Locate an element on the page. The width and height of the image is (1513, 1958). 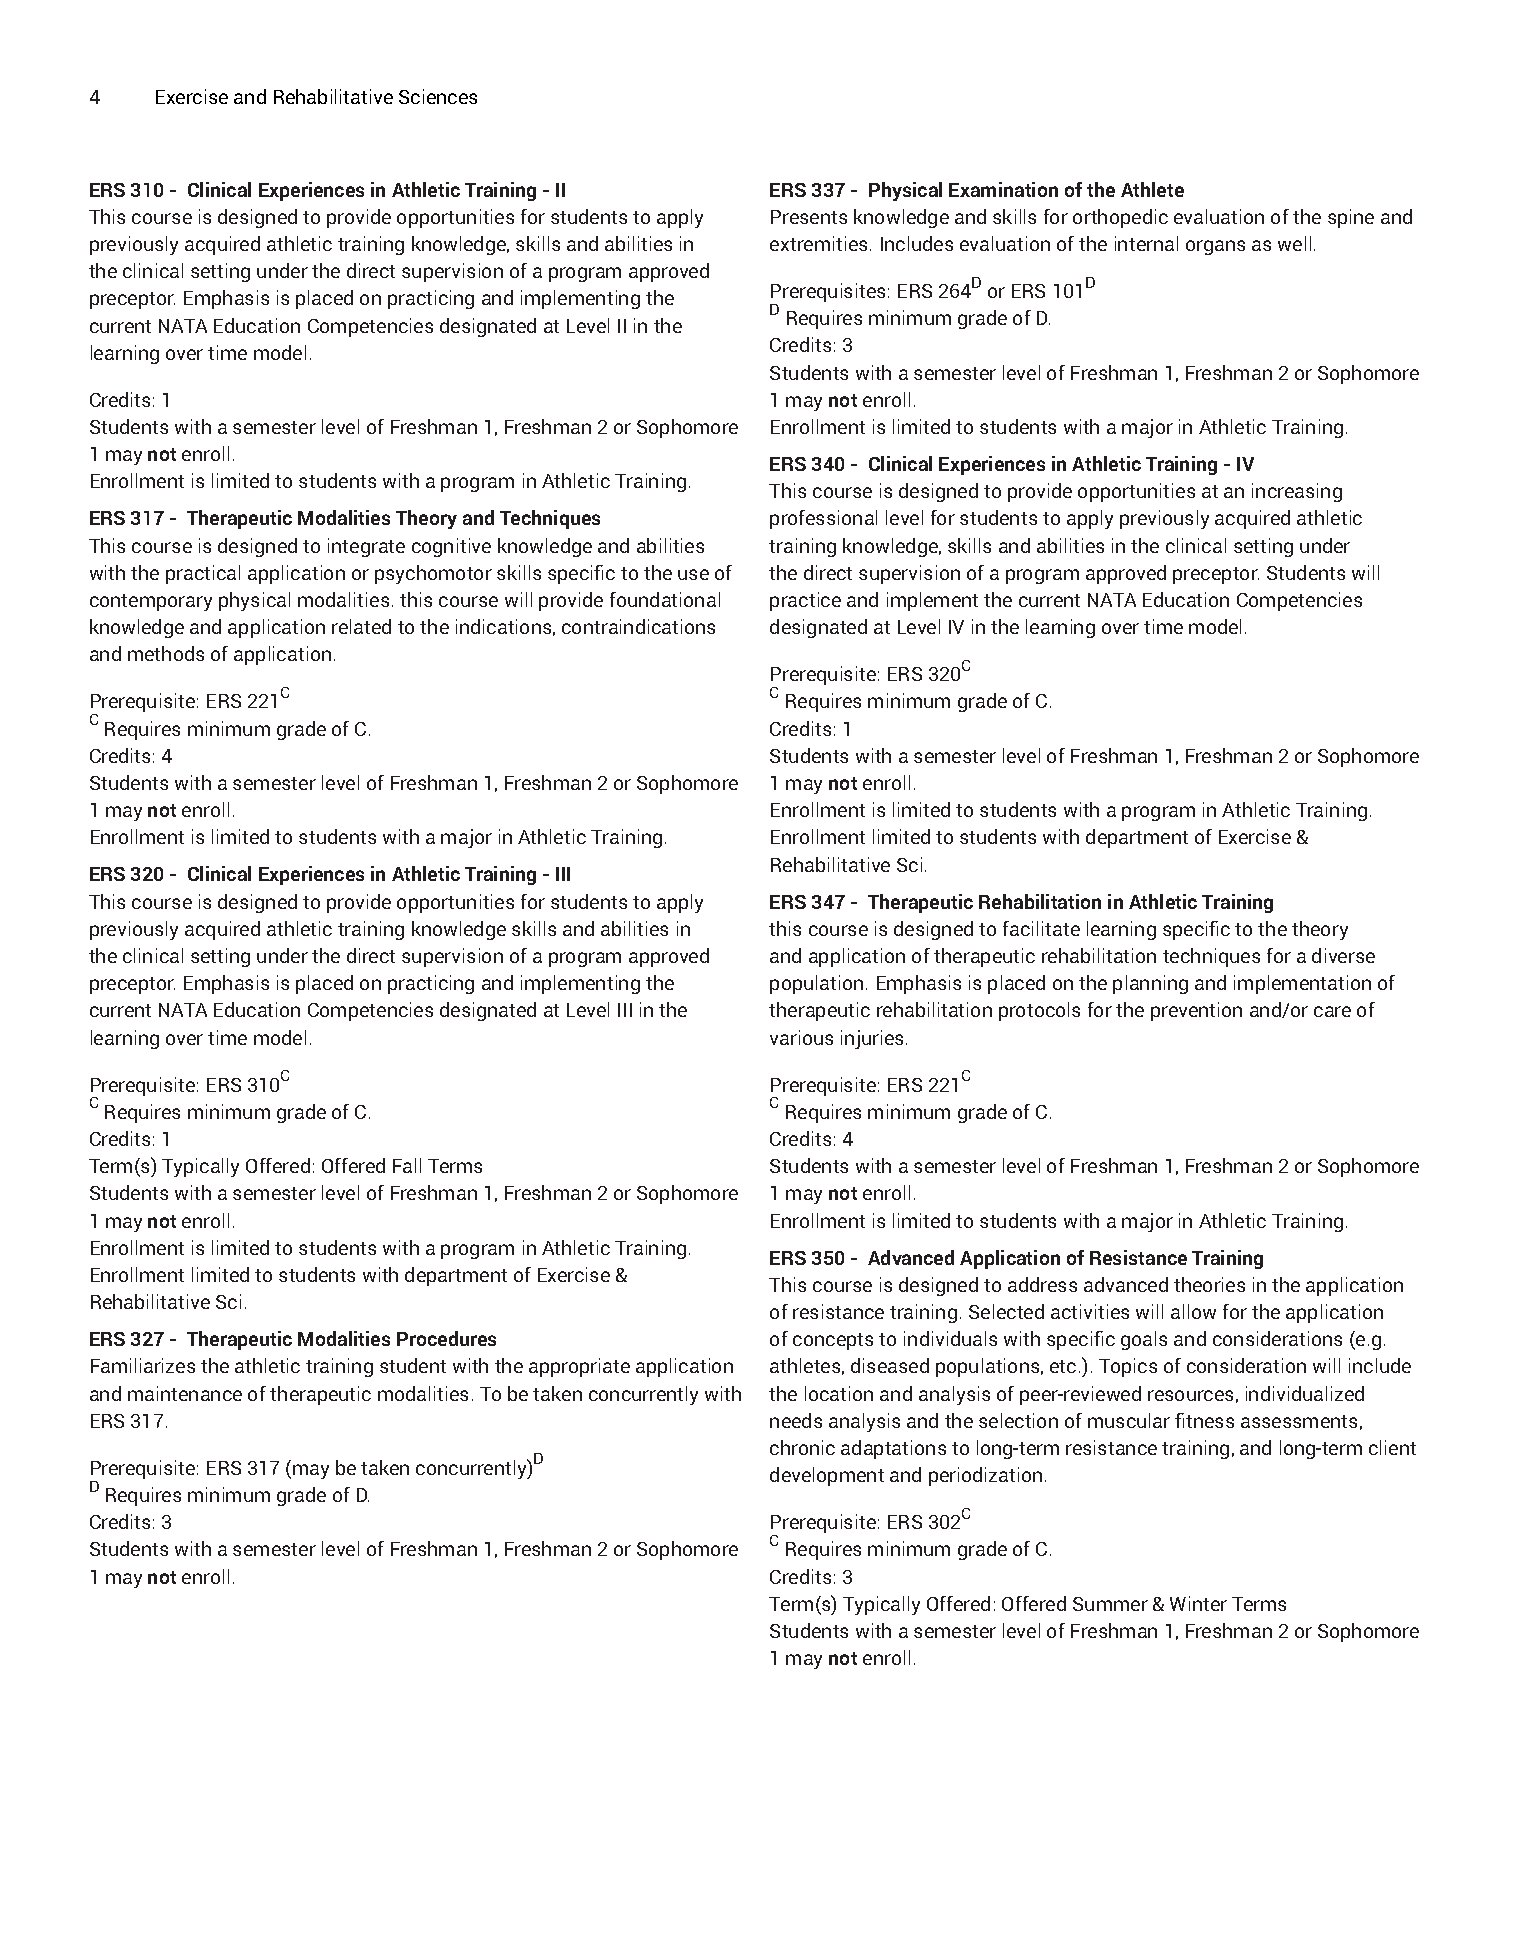
Fall is located at coordinates (407, 1165).
